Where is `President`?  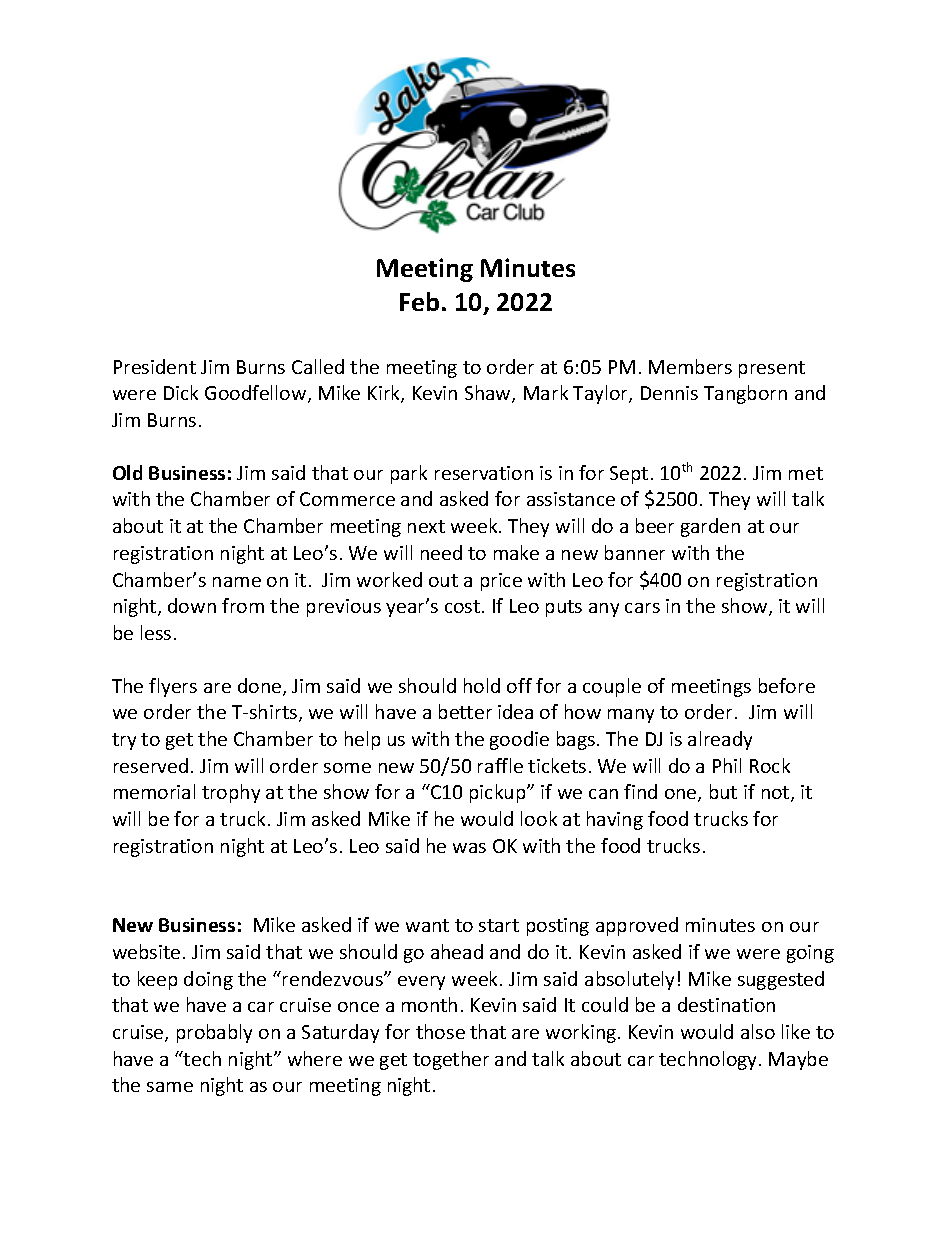 President is located at coordinates (155, 366).
